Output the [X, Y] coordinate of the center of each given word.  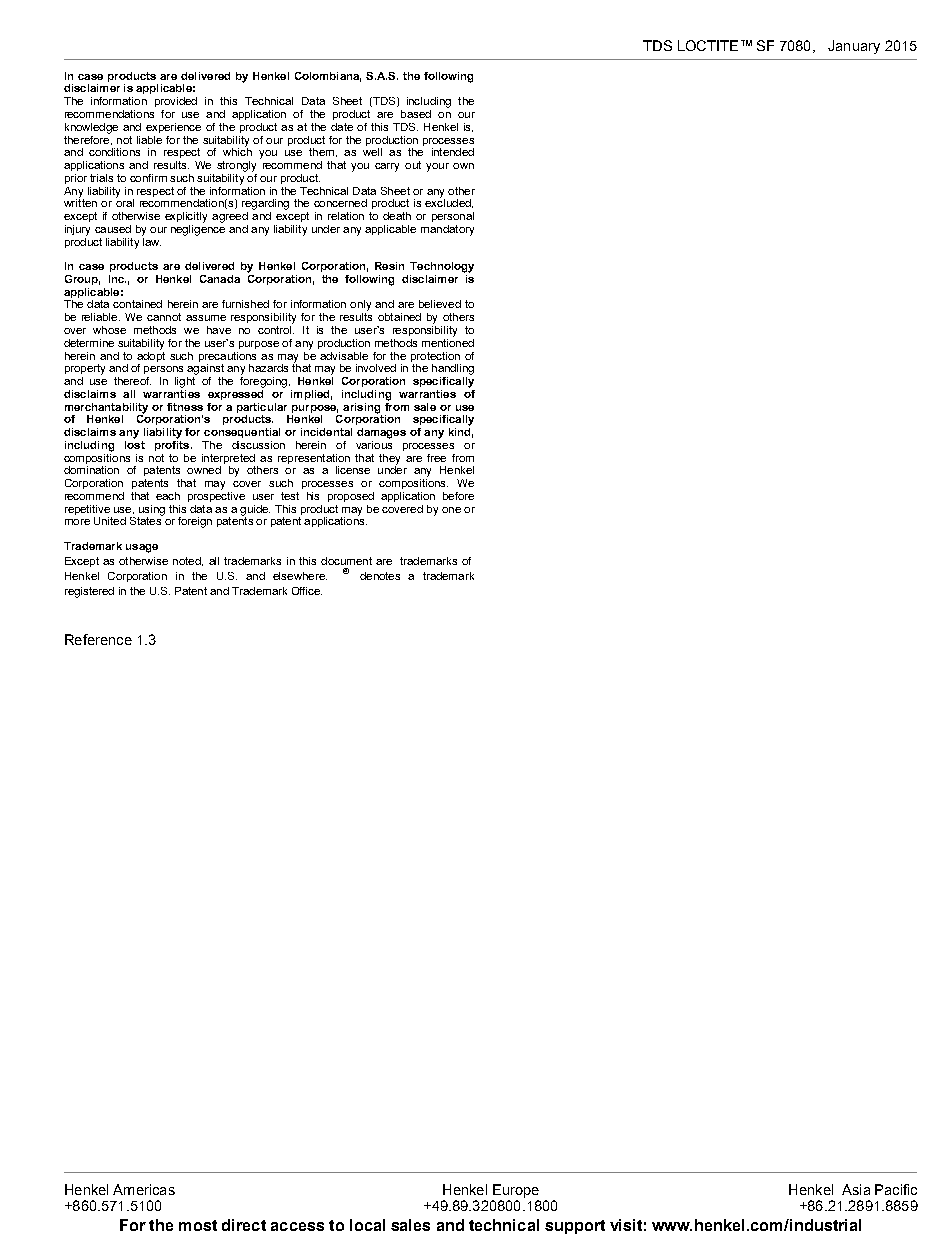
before [458, 496]
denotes [380, 576]
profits [173, 444]
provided [176, 102]
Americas [144, 1189]
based [416, 114]
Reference [98, 639]
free [436, 458]
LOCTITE [708, 45]
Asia [856, 1189]
